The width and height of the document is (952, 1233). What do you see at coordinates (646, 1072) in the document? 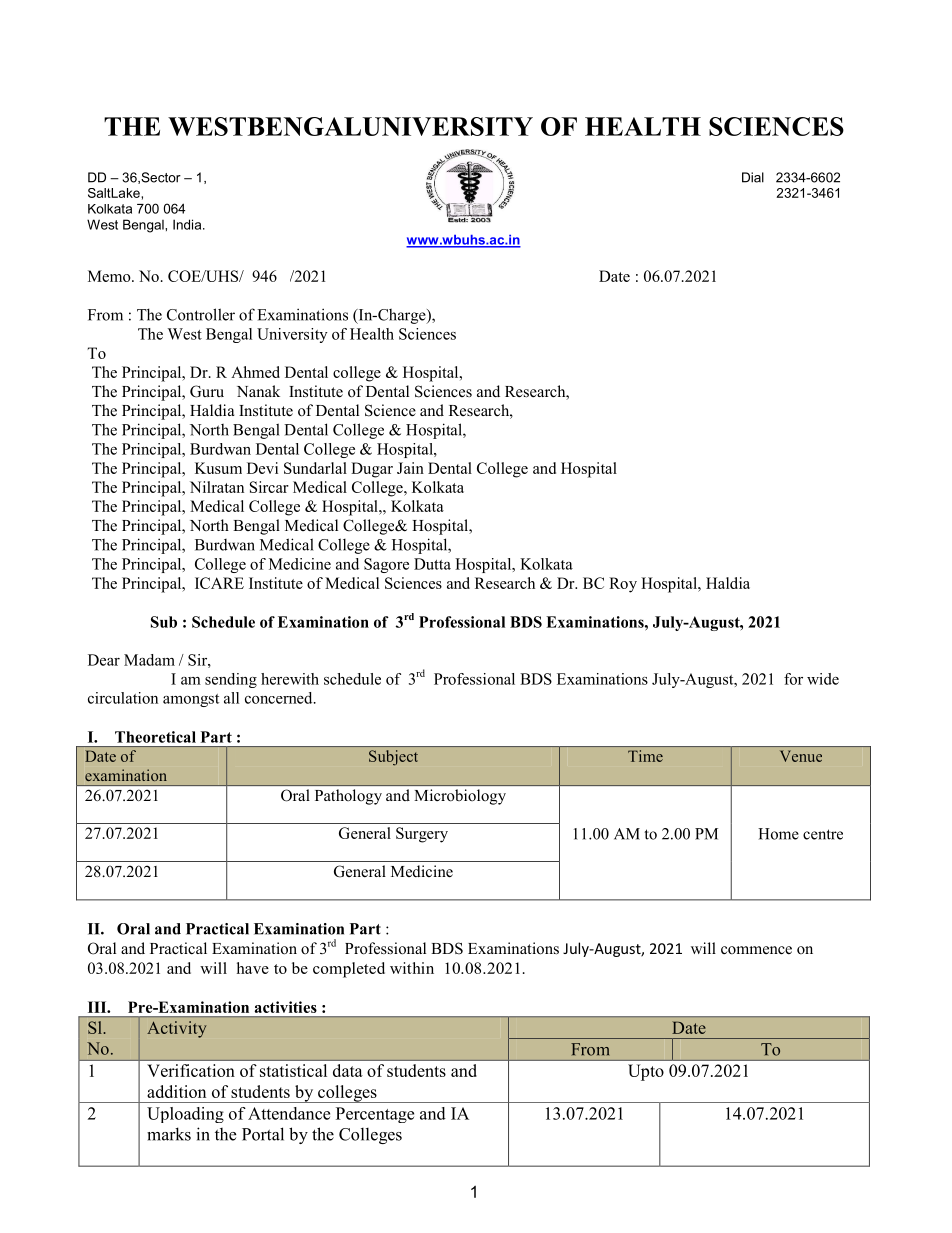
I see `Upto` at bounding box center [646, 1072].
